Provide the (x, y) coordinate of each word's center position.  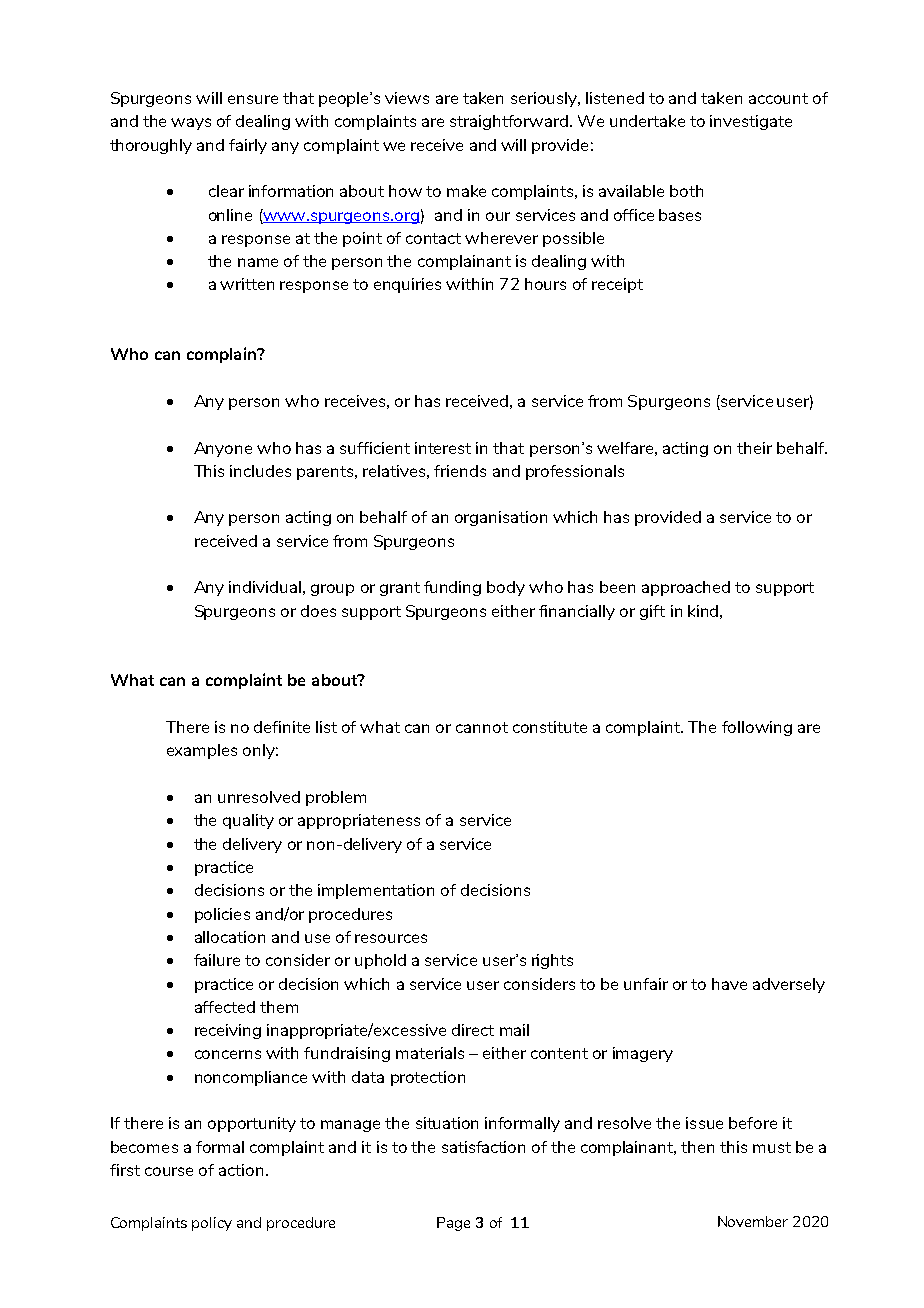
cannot (482, 727)
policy (212, 1224)
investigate (751, 122)
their (754, 448)
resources (391, 938)
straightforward (509, 122)
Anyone (223, 449)
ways (191, 124)
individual (265, 587)
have (729, 984)
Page (453, 1224)
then (697, 1147)
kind (703, 611)
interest (443, 448)
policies (222, 915)
